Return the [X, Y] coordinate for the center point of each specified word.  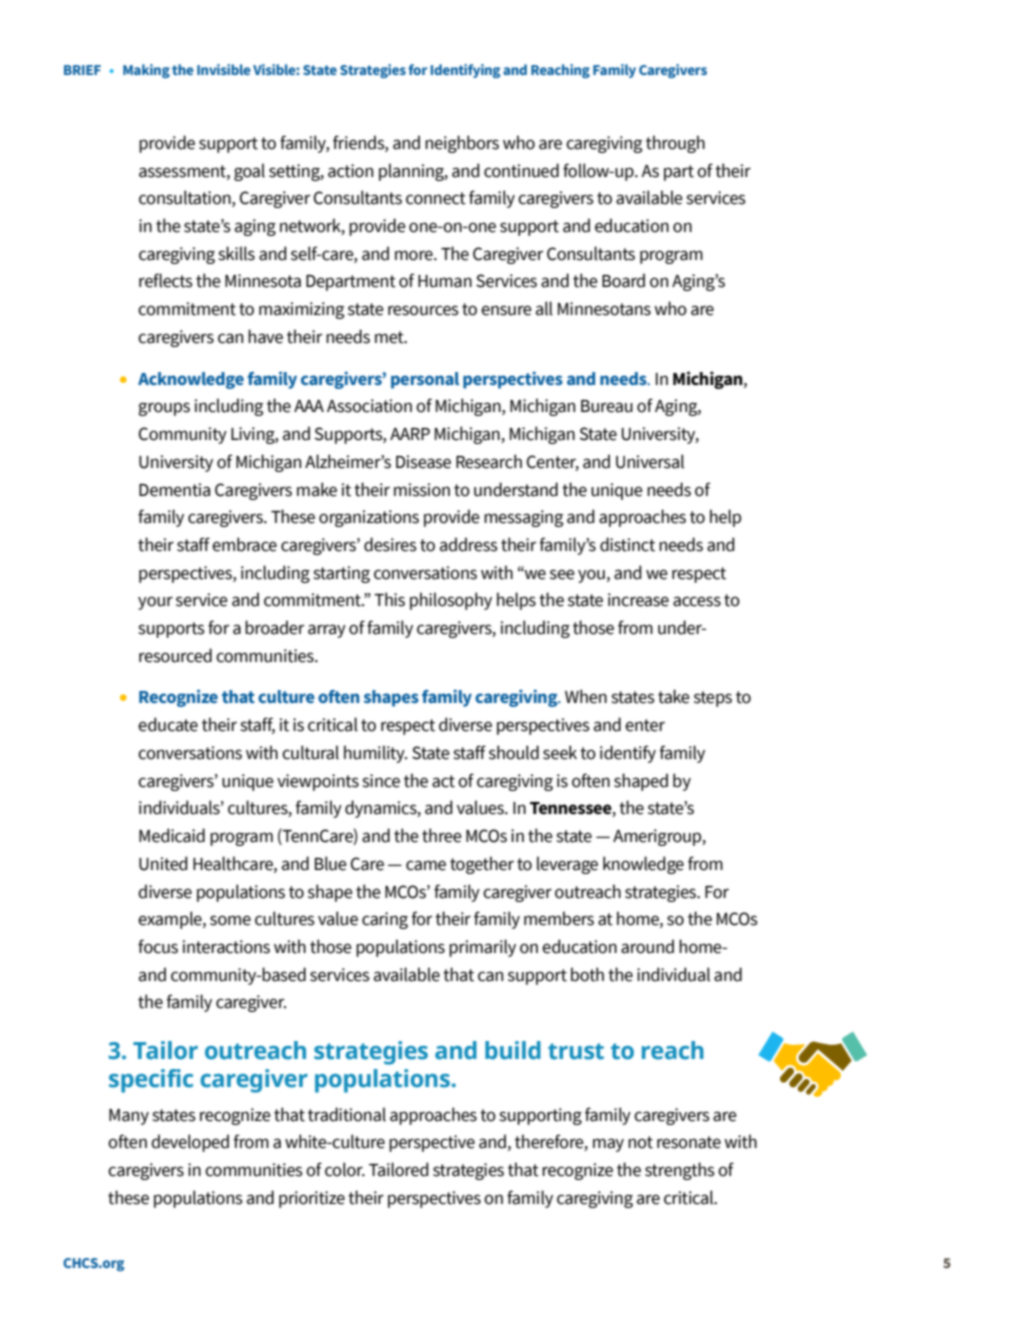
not [640, 1142]
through [675, 144]
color [345, 1169]
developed [190, 1143]
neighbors [462, 144]
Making [146, 71]
